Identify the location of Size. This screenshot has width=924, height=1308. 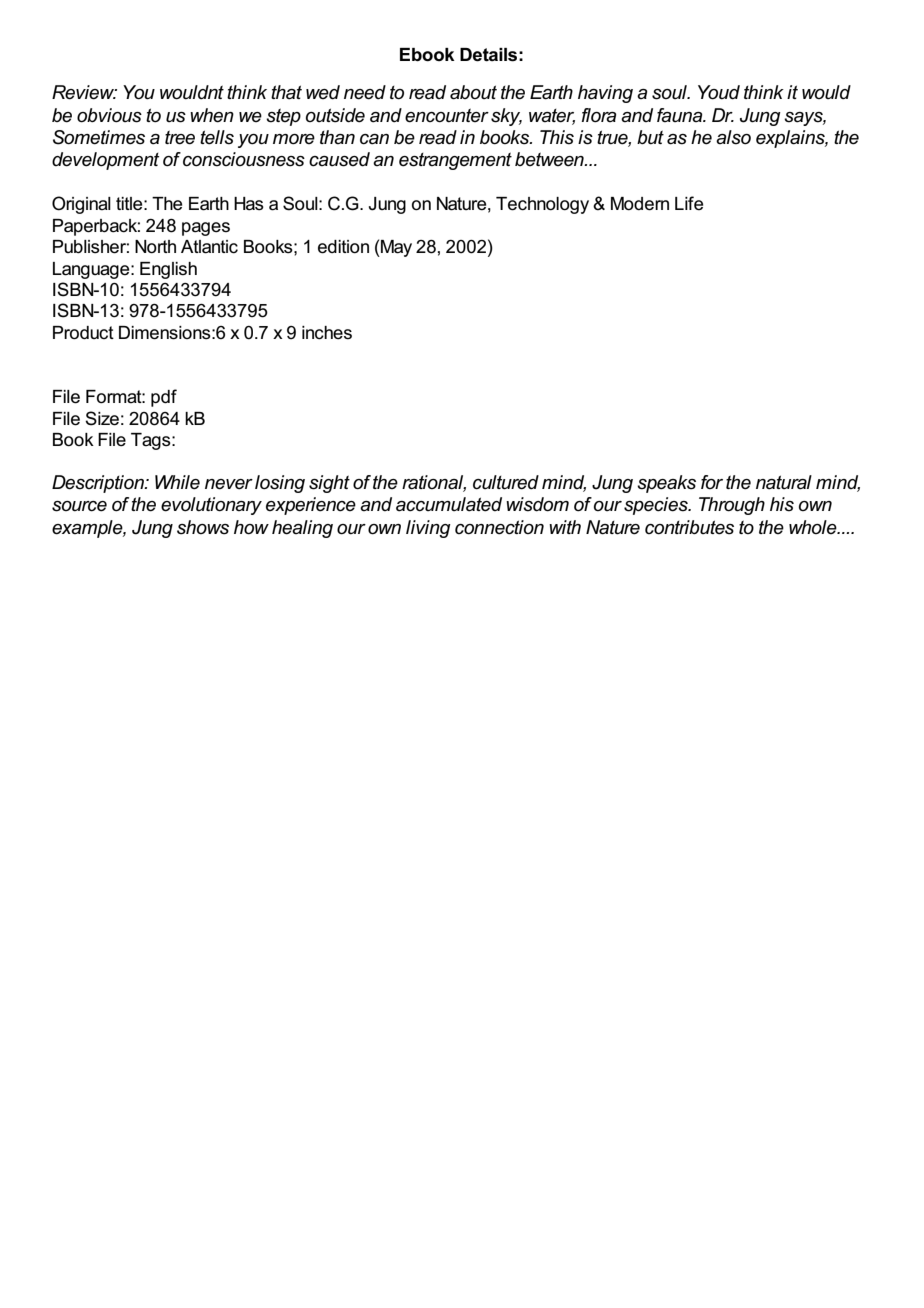
(102, 418).
